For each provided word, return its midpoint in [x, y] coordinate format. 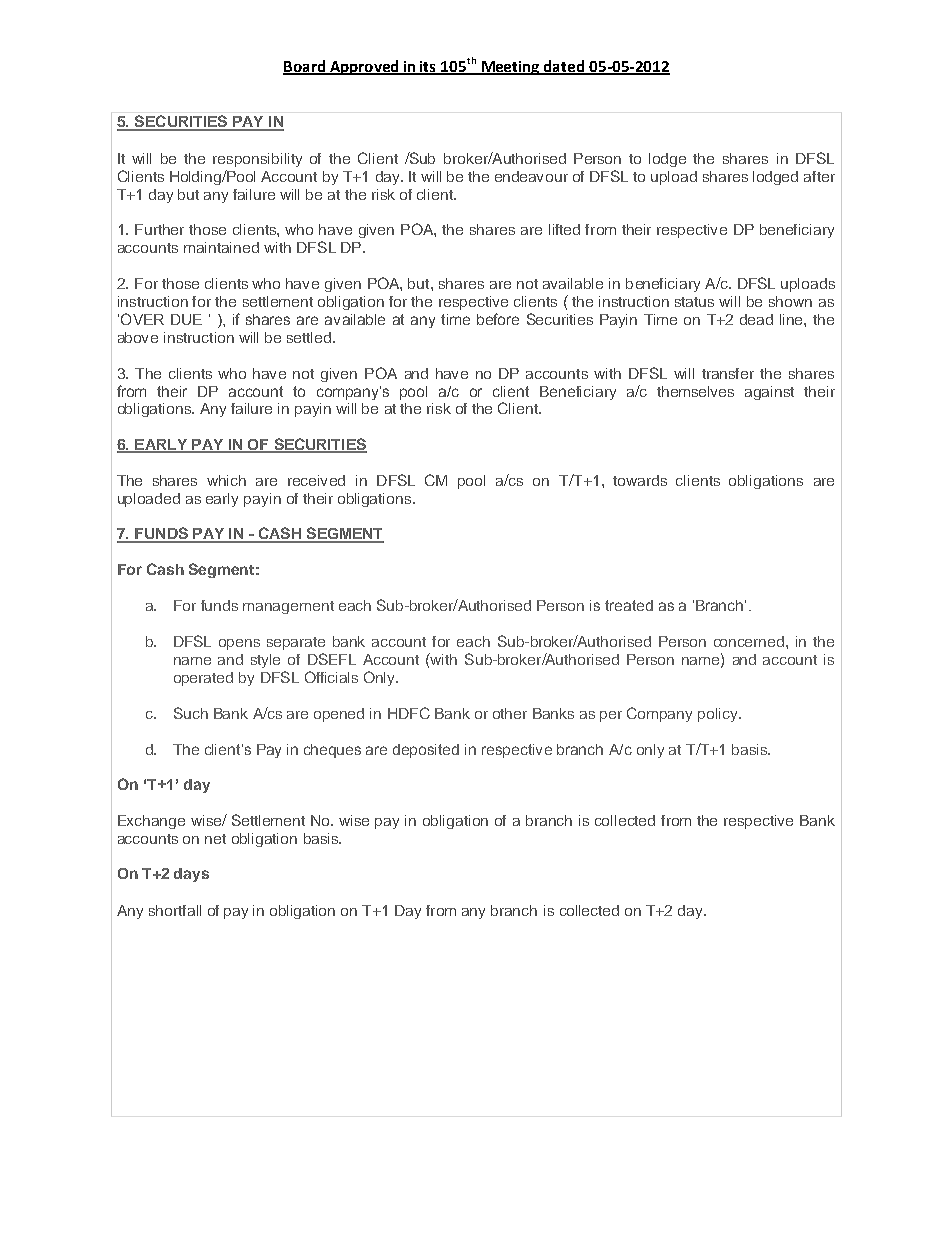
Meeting [510, 68]
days [191, 875]
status [694, 302]
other [510, 713]
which [226, 480]
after [819, 176]
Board [305, 67]
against [769, 393]
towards [640, 480]
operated [203, 679]
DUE [186, 319]
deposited [426, 751]
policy [719, 715]
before [498, 319]
